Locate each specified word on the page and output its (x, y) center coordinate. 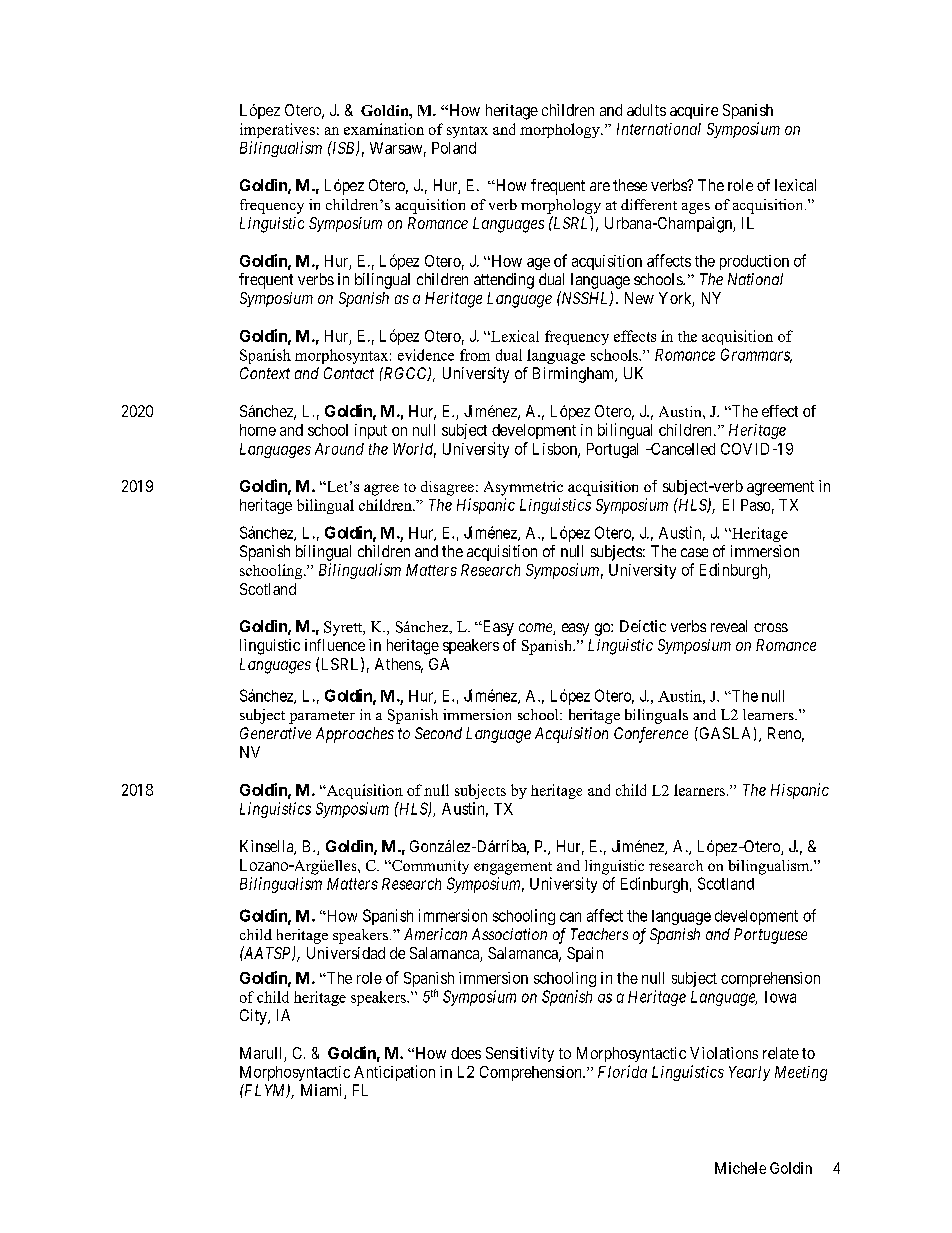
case (694, 552)
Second (438, 733)
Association (509, 934)
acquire (694, 111)
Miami (323, 1091)
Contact (349, 373)
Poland (454, 148)
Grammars (756, 355)
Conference (651, 735)
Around (339, 449)
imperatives (277, 130)
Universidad (346, 953)
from (475, 355)
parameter (322, 717)
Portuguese (770, 936)
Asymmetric (523, 488)
